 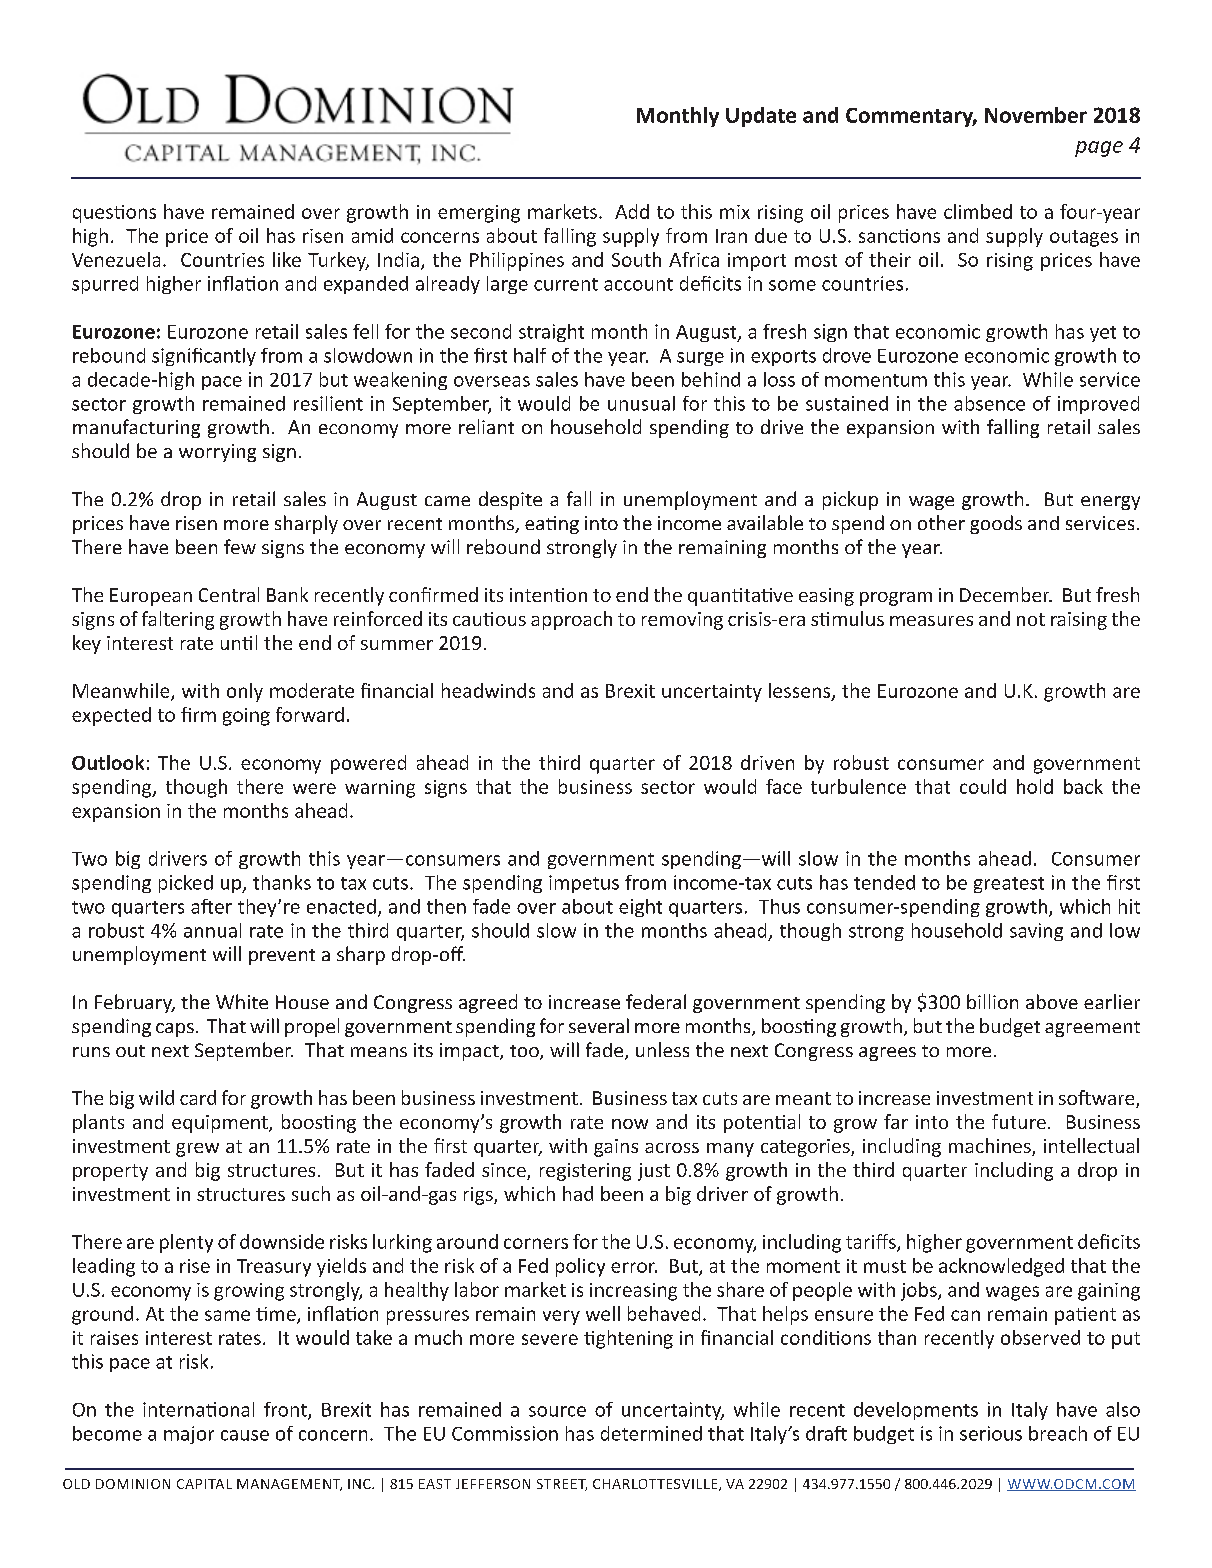 What do you see at coordinates (217, 453) in the screenshot?
I see `worrying` at bounding box center [217, 453].
